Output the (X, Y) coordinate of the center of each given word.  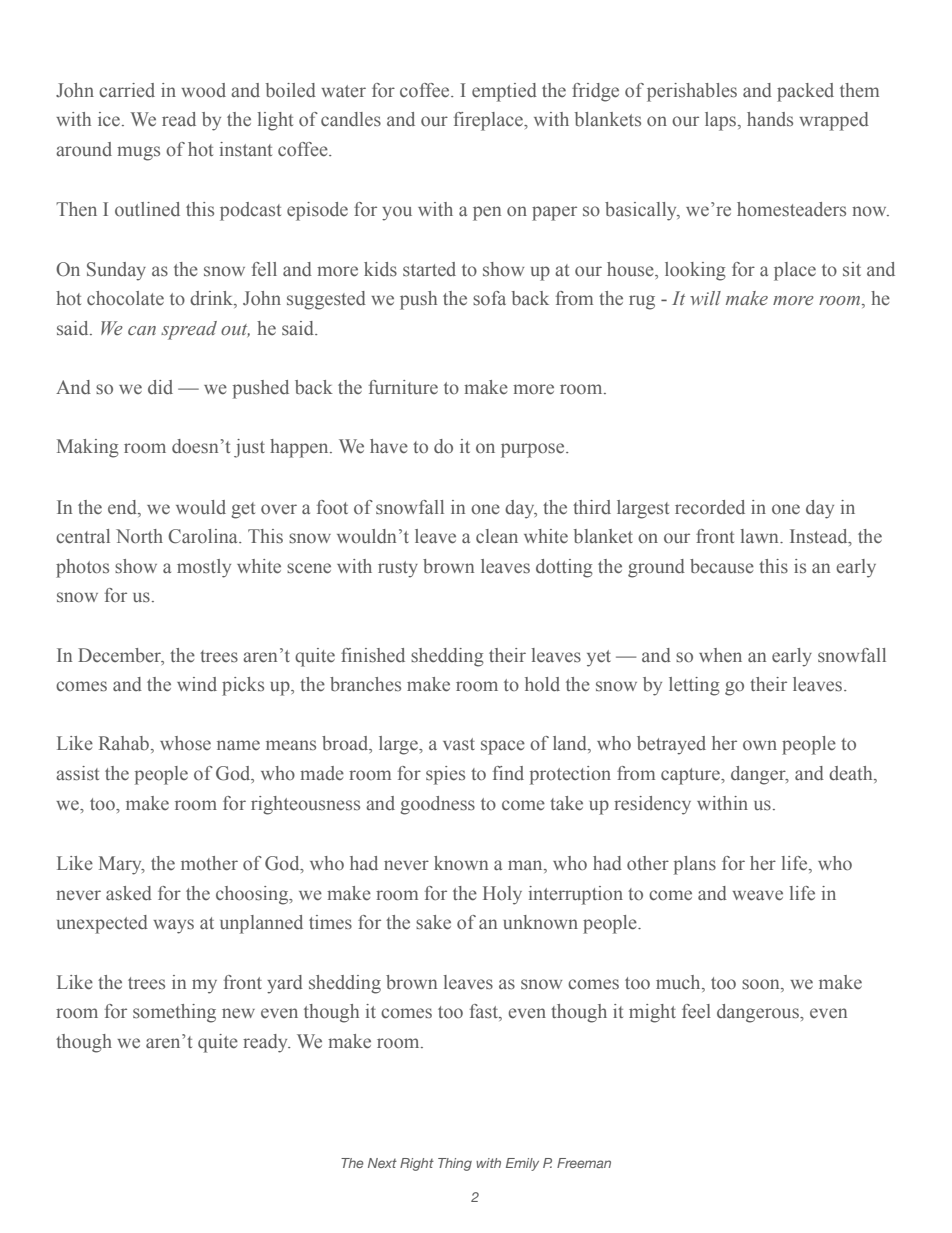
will (705, 298)
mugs (138, 153)
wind (197, 684)
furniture (403, 387)
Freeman (584, 1163)
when (720, 655)
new (238, 1013)
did (160, 387)
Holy (502, 895)
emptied (504, 92)
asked (129, 893)
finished (373, 655)
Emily (522, 1164)
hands (770, 119)
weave (757, 895)
